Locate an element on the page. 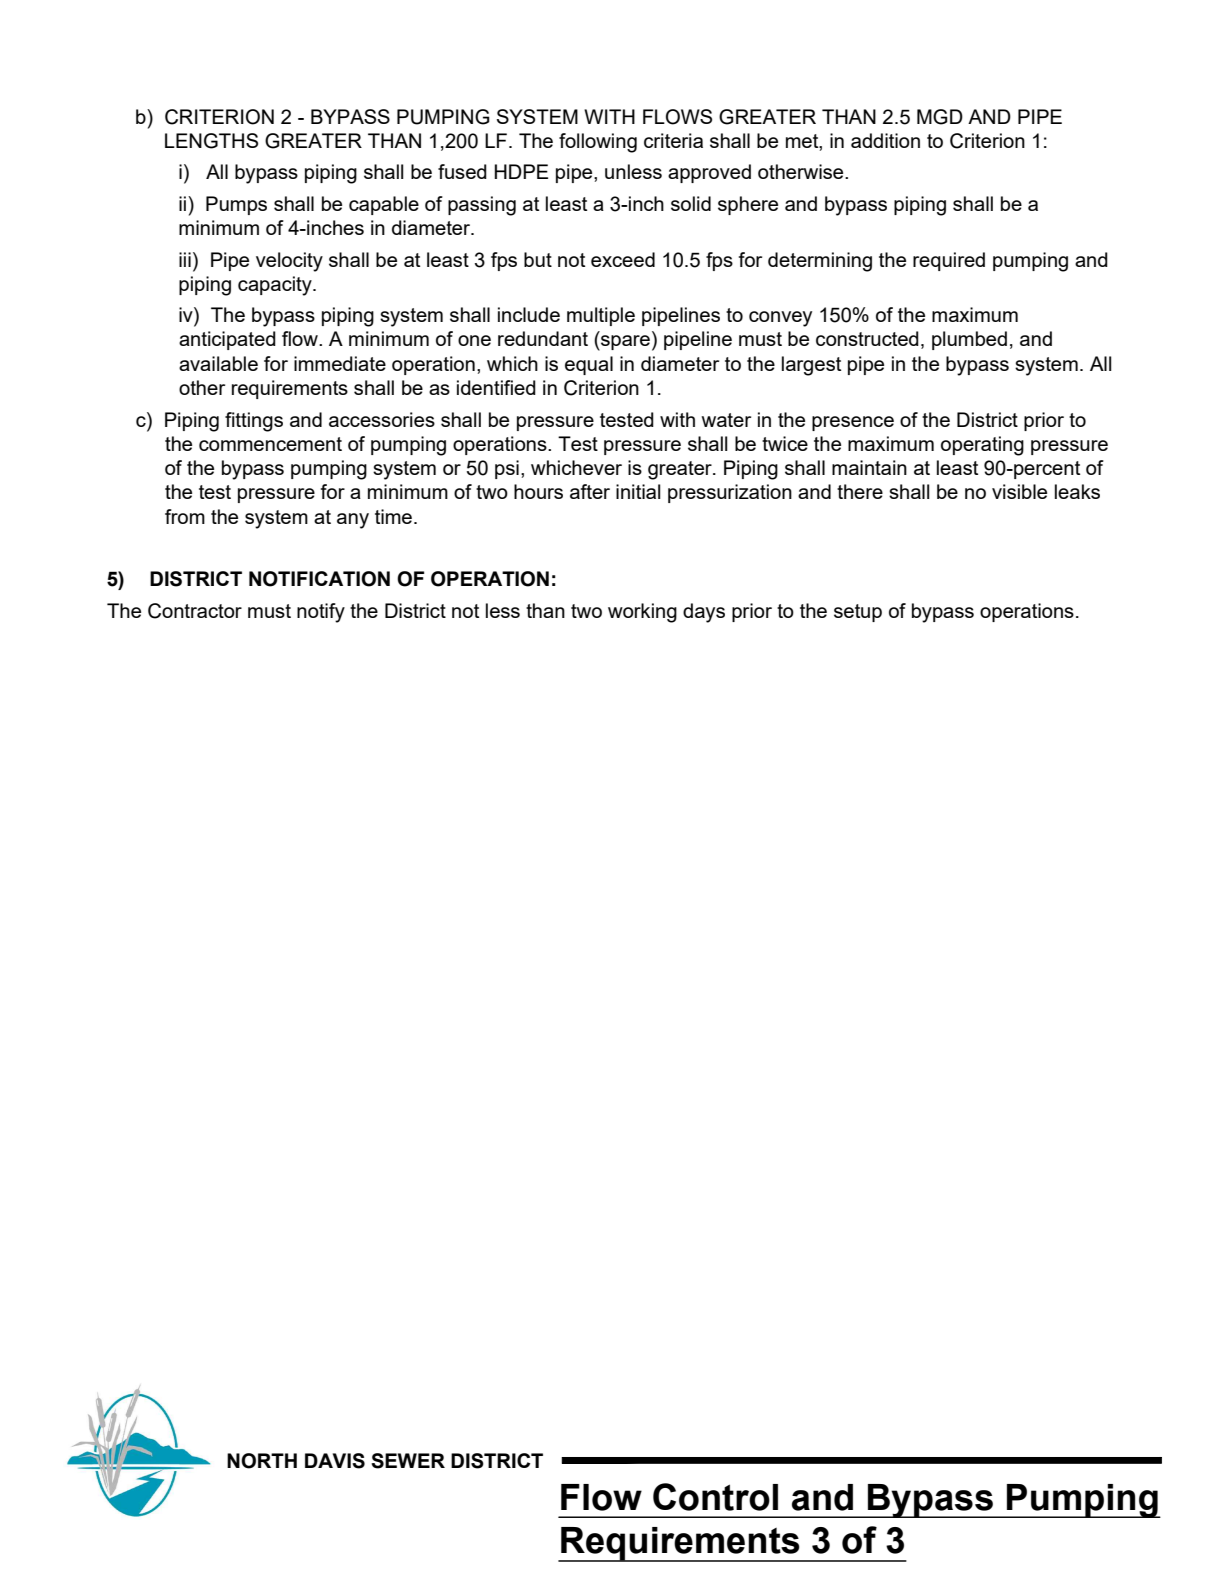 This image has width=1227, height=1587. Control is located at coordinates (715, 1497).
